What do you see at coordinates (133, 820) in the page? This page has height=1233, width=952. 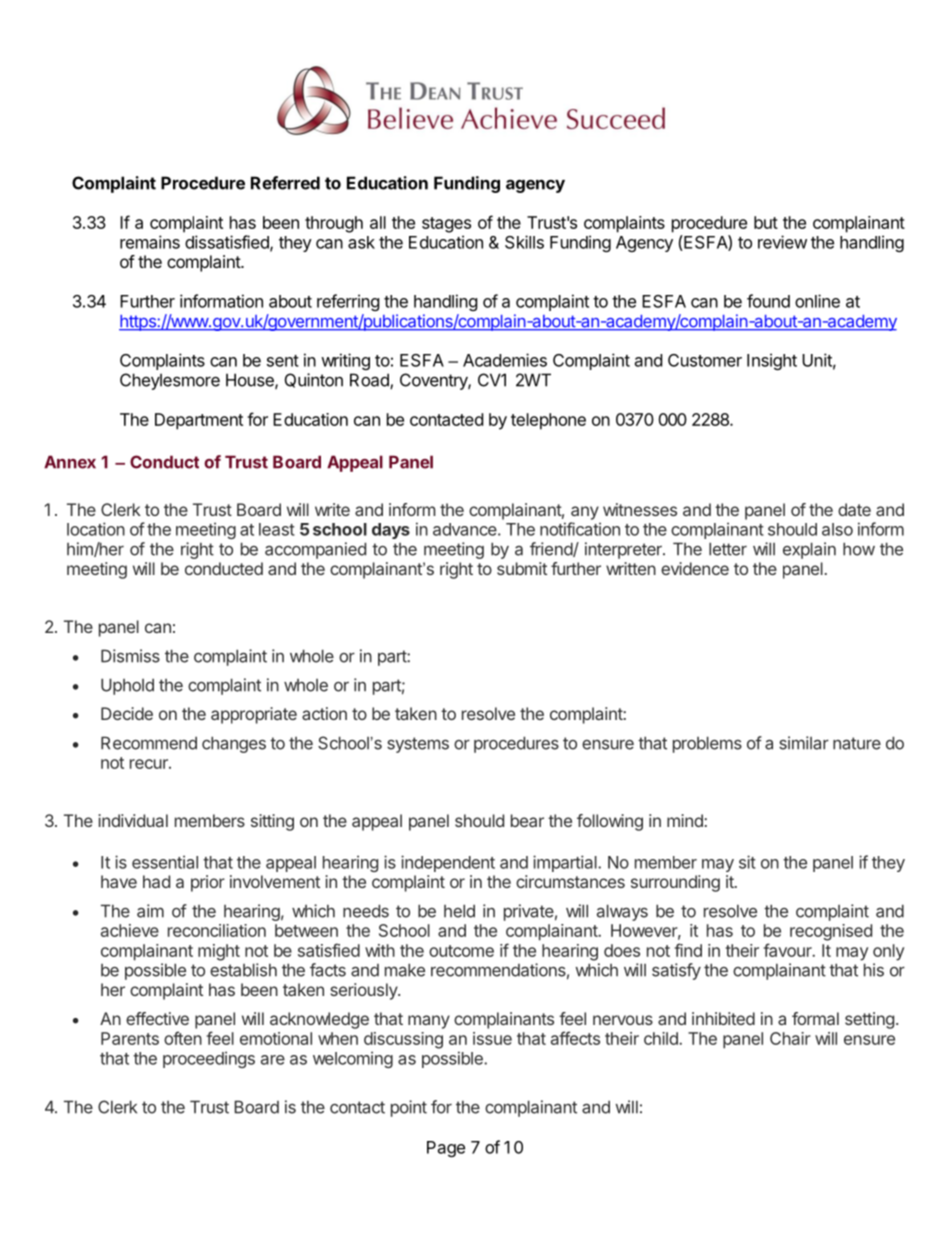 I see `individual` at bounding box center [133, 820].
